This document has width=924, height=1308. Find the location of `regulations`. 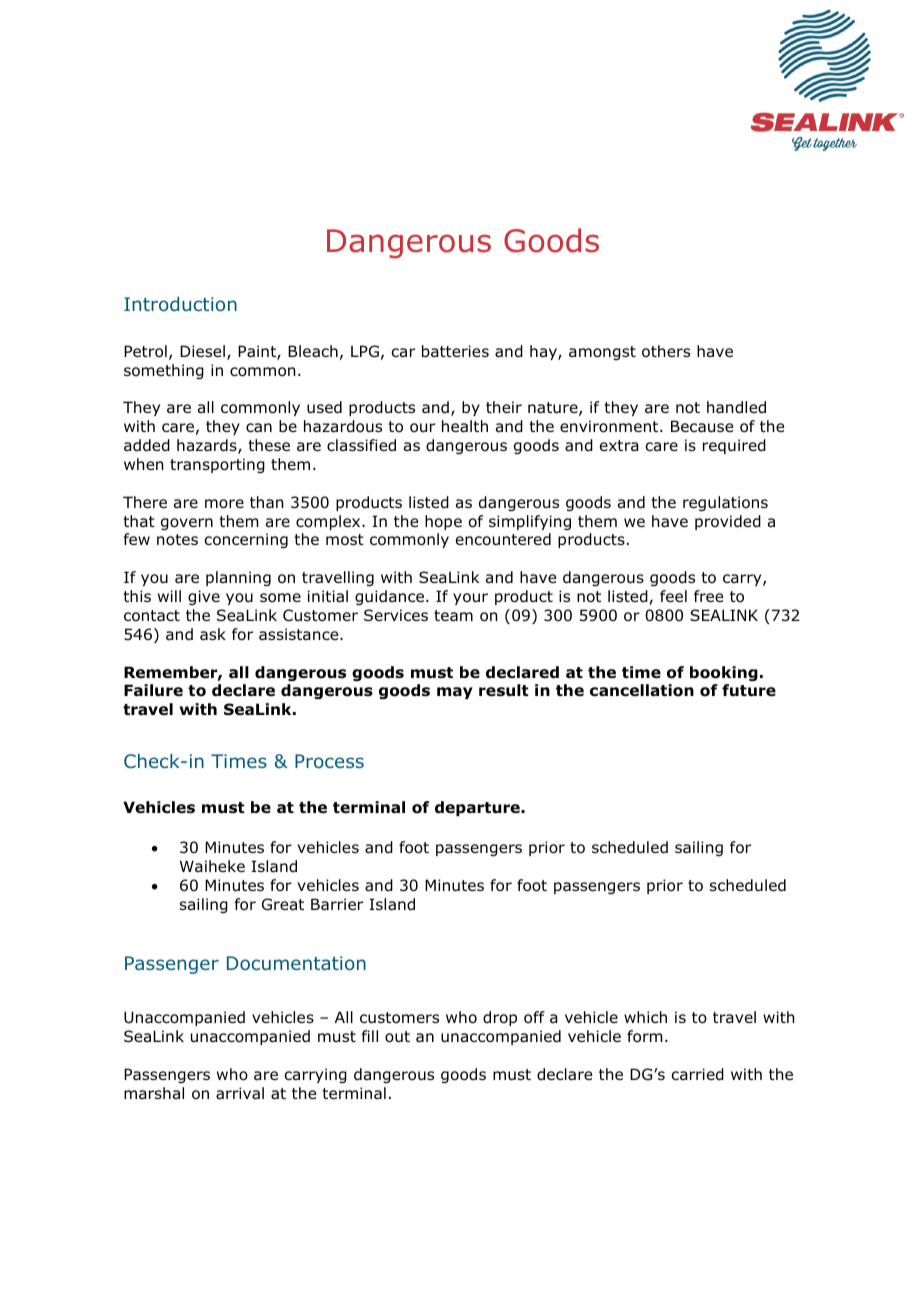

regulations is located at coordinates (725, 503).
